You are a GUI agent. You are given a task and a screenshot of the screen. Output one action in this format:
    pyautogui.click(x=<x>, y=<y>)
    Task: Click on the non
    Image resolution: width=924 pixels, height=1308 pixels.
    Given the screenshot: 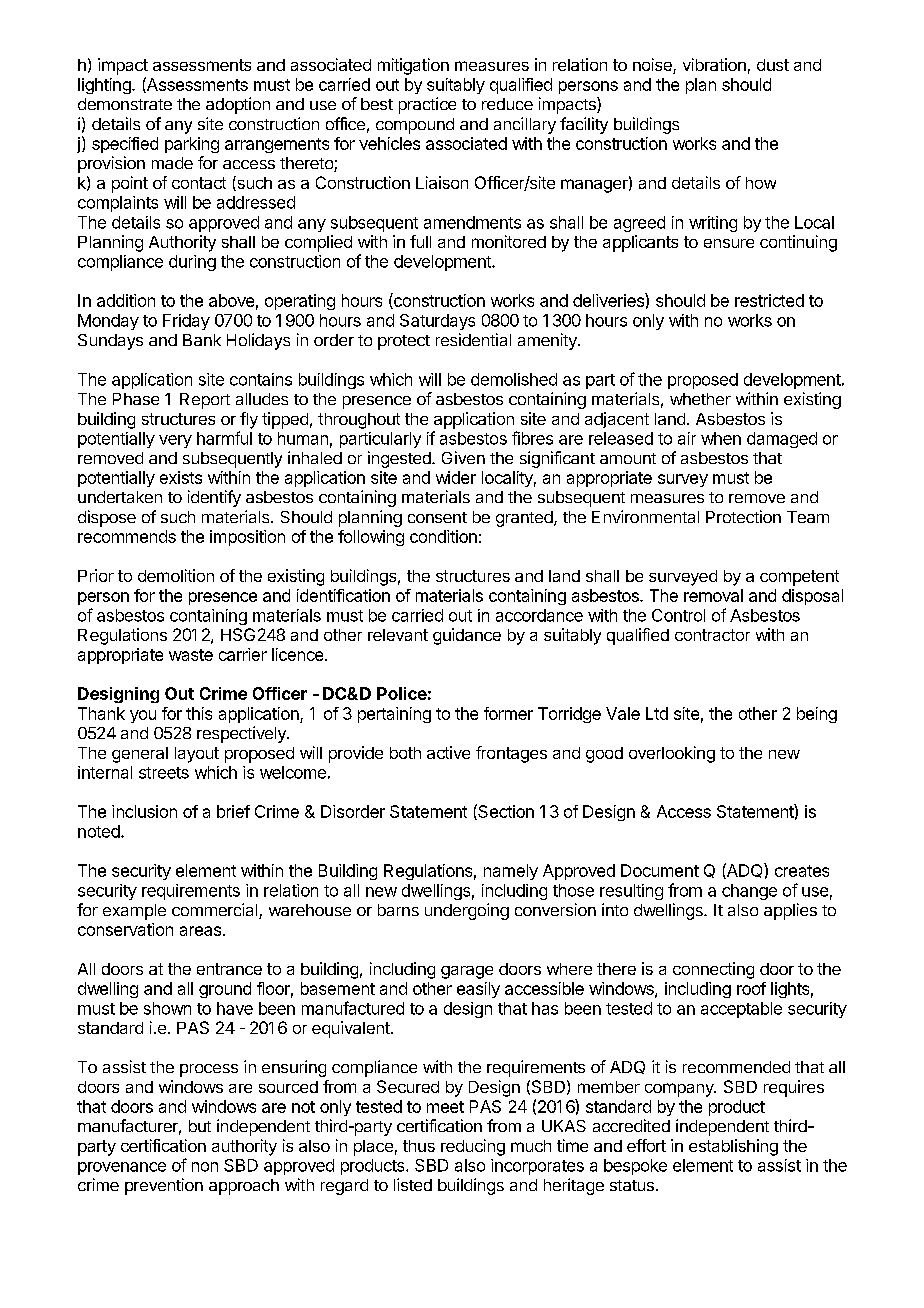 What is the action you would take?
    pyautogui.click(x=205, y=1167)
